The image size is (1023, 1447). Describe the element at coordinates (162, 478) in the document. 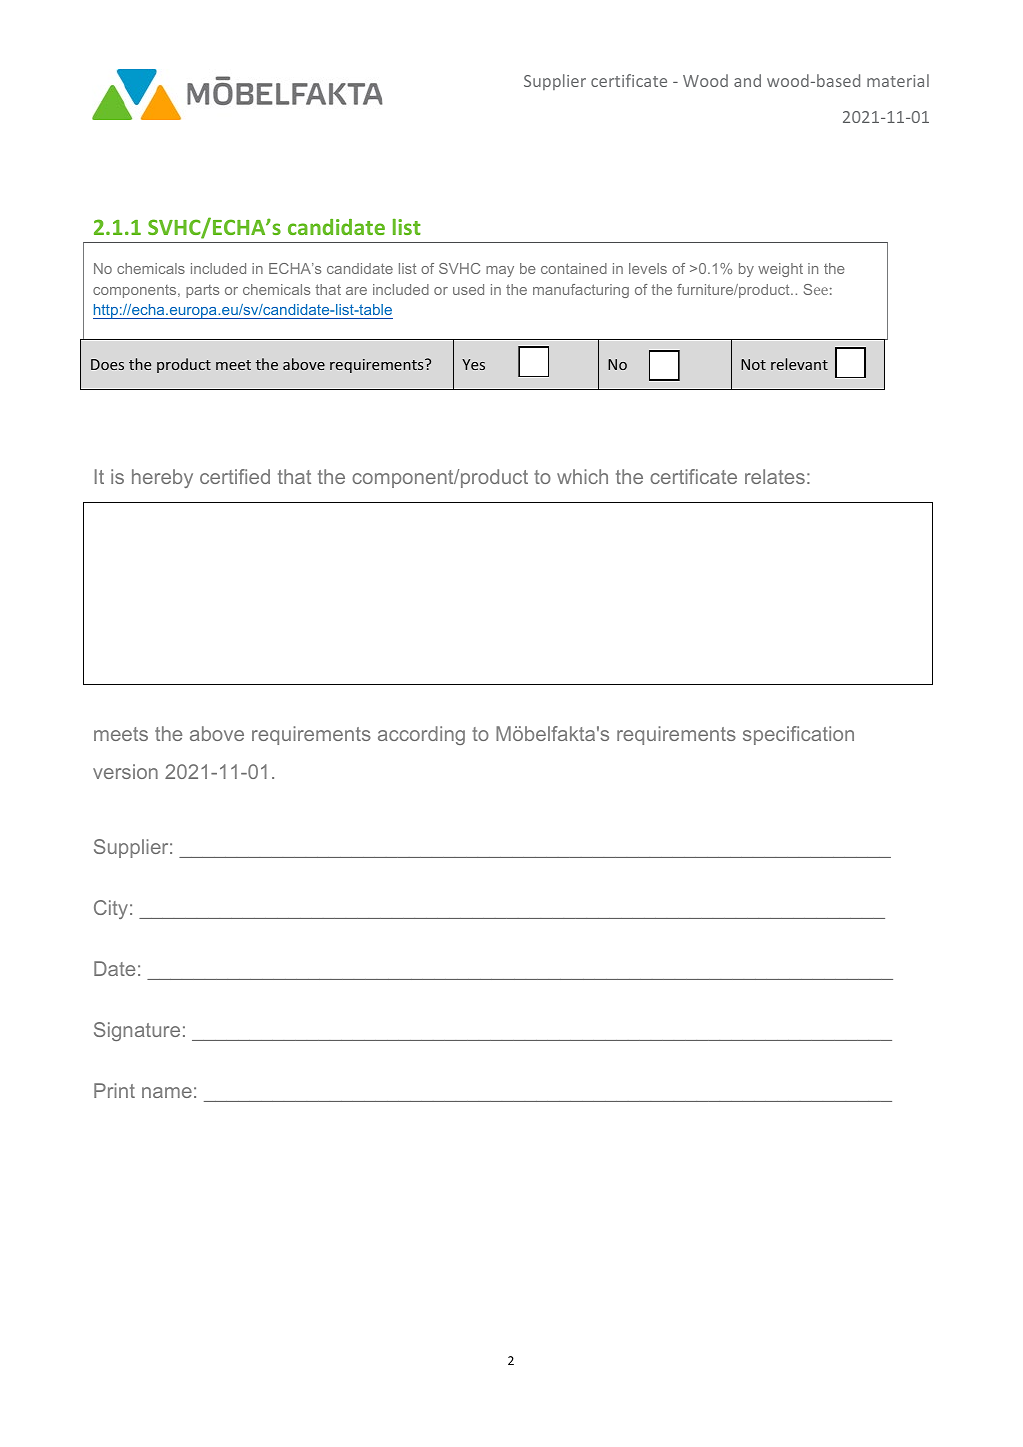

I see `hereby` at that location.
